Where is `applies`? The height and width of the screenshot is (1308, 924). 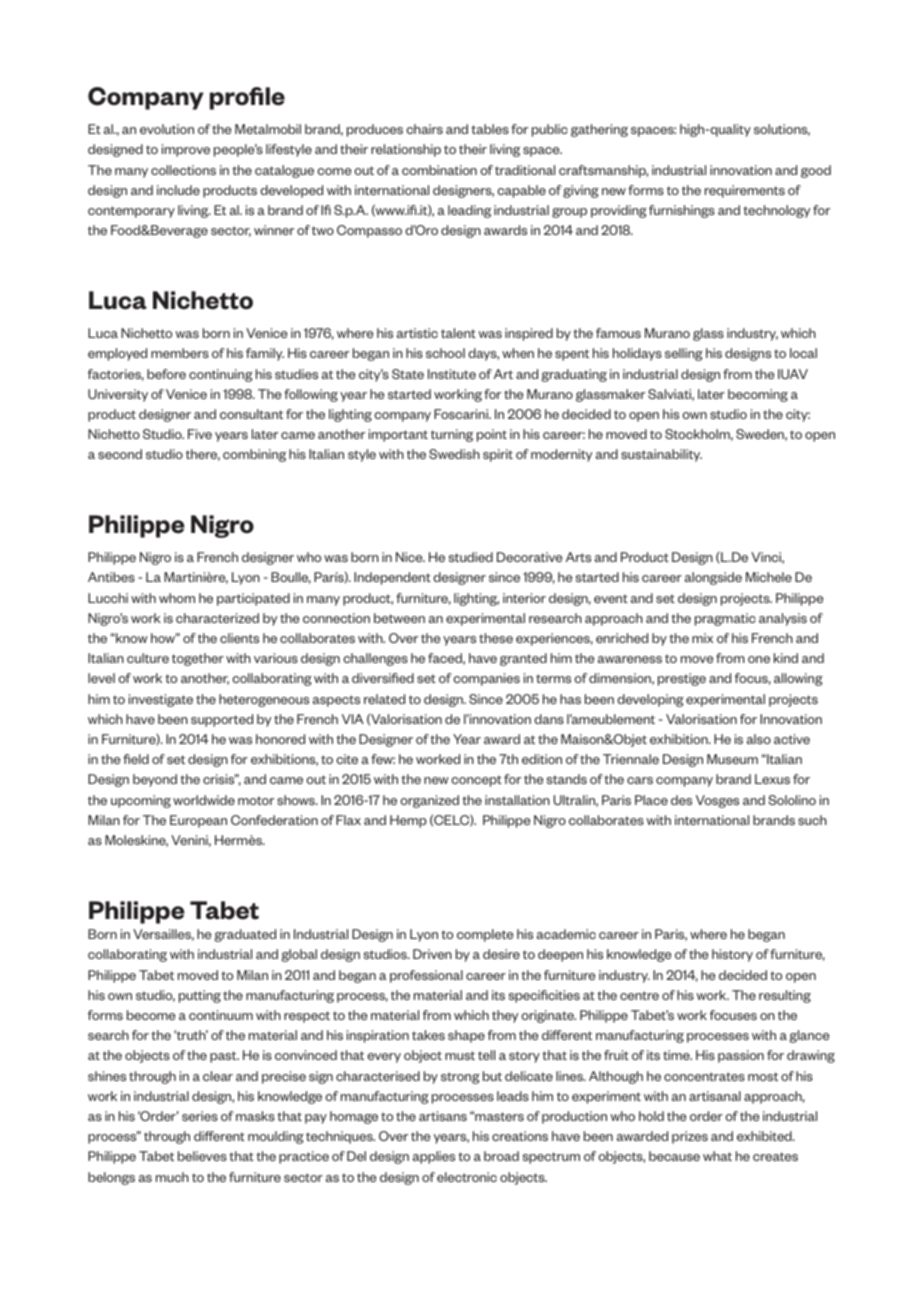 applies is located at coordinates (434, 1157).
